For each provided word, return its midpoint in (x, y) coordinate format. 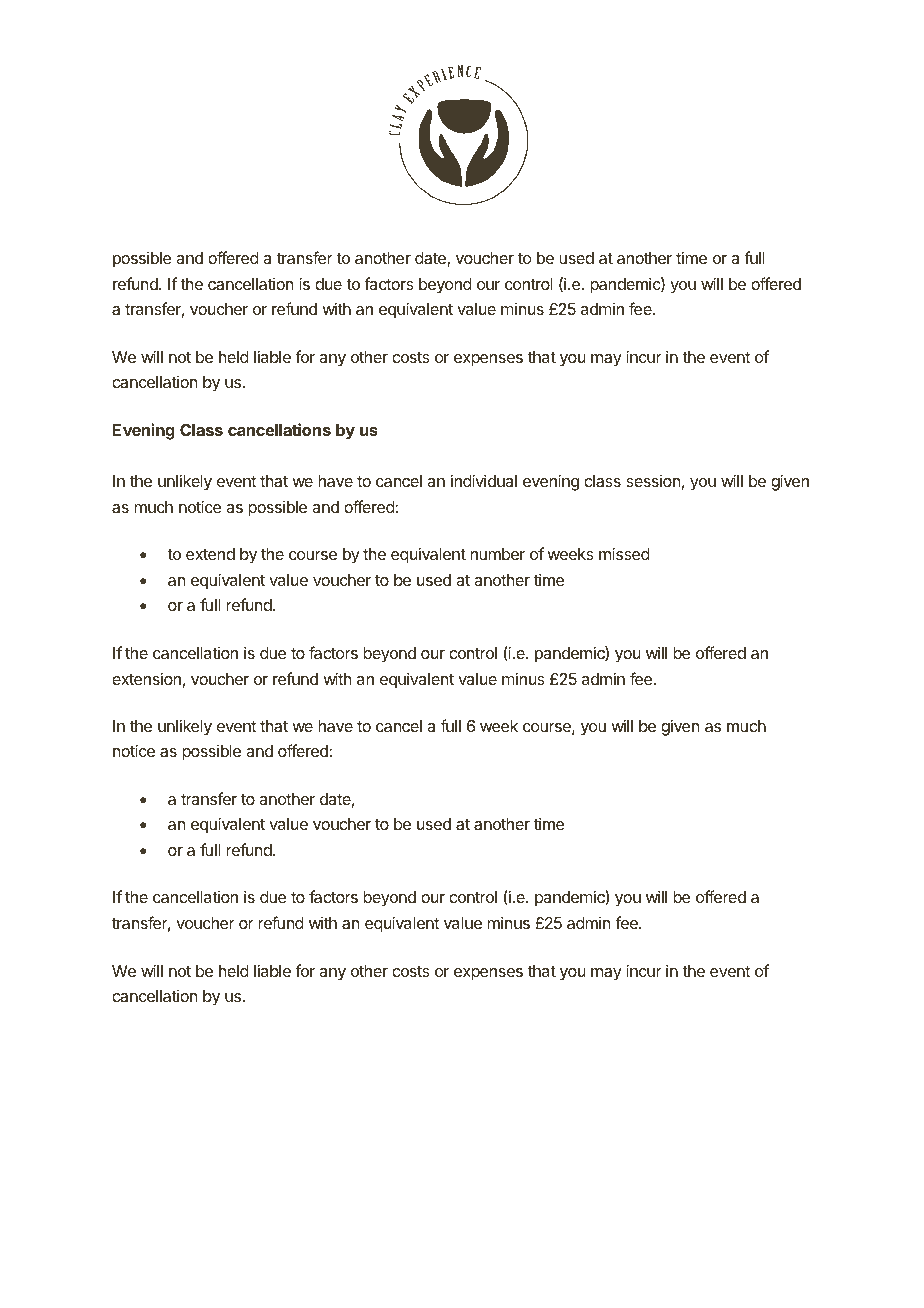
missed (624, 553)
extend (210, 554)
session (653, 481)
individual (484, 480)
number (497, 554)
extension (146, 678)
